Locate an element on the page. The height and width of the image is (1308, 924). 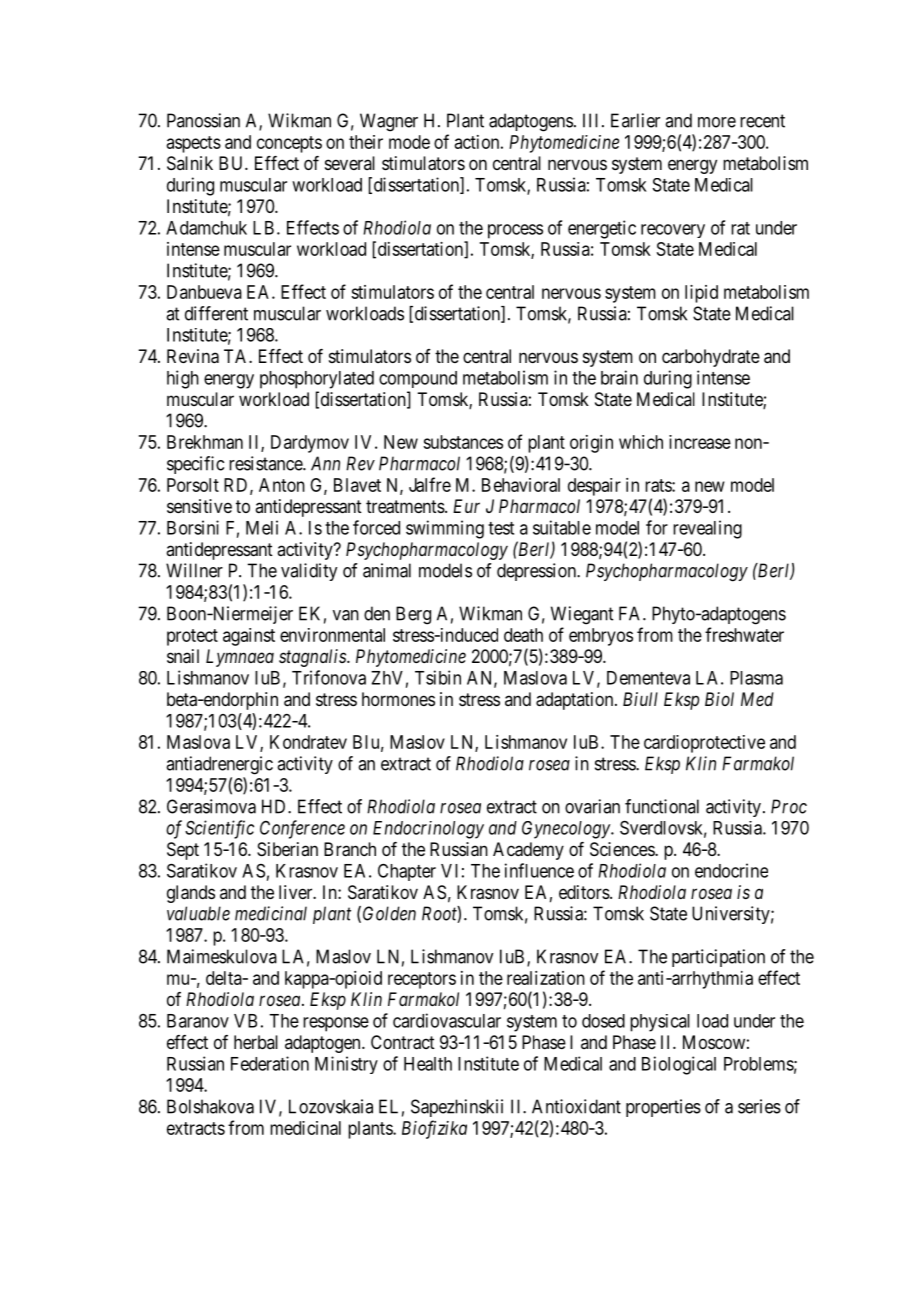
freshwater is located at coordinates (744, 634).
